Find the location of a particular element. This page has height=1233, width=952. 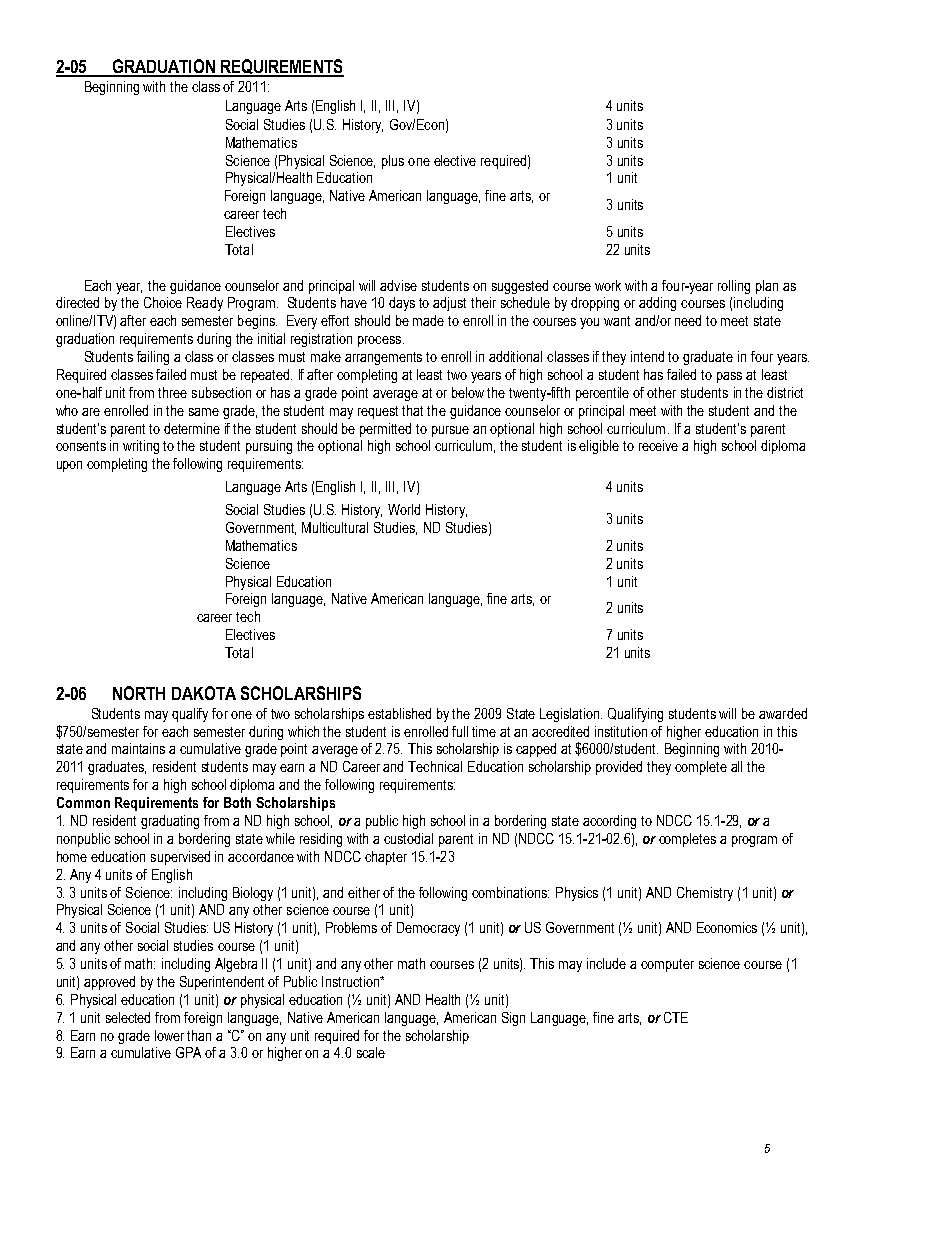

rolling is located at coordinates (734, 287).
